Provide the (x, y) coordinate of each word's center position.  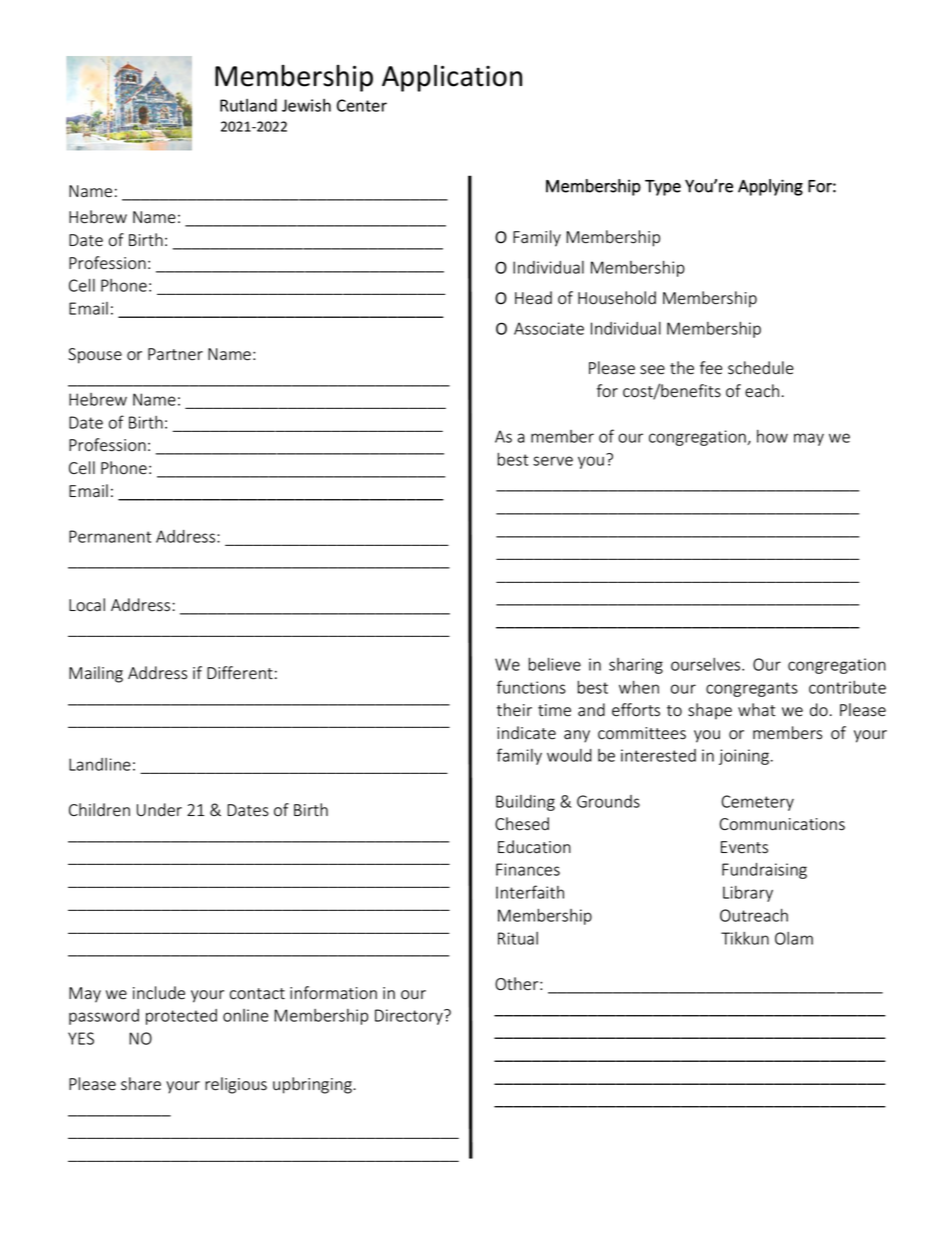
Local (87, 605)
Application (452, 78)
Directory (410, 1017)
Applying (770, 187)
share (141, 1084)
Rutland (248, 105)
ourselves (707, 664)
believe (555, 664)
